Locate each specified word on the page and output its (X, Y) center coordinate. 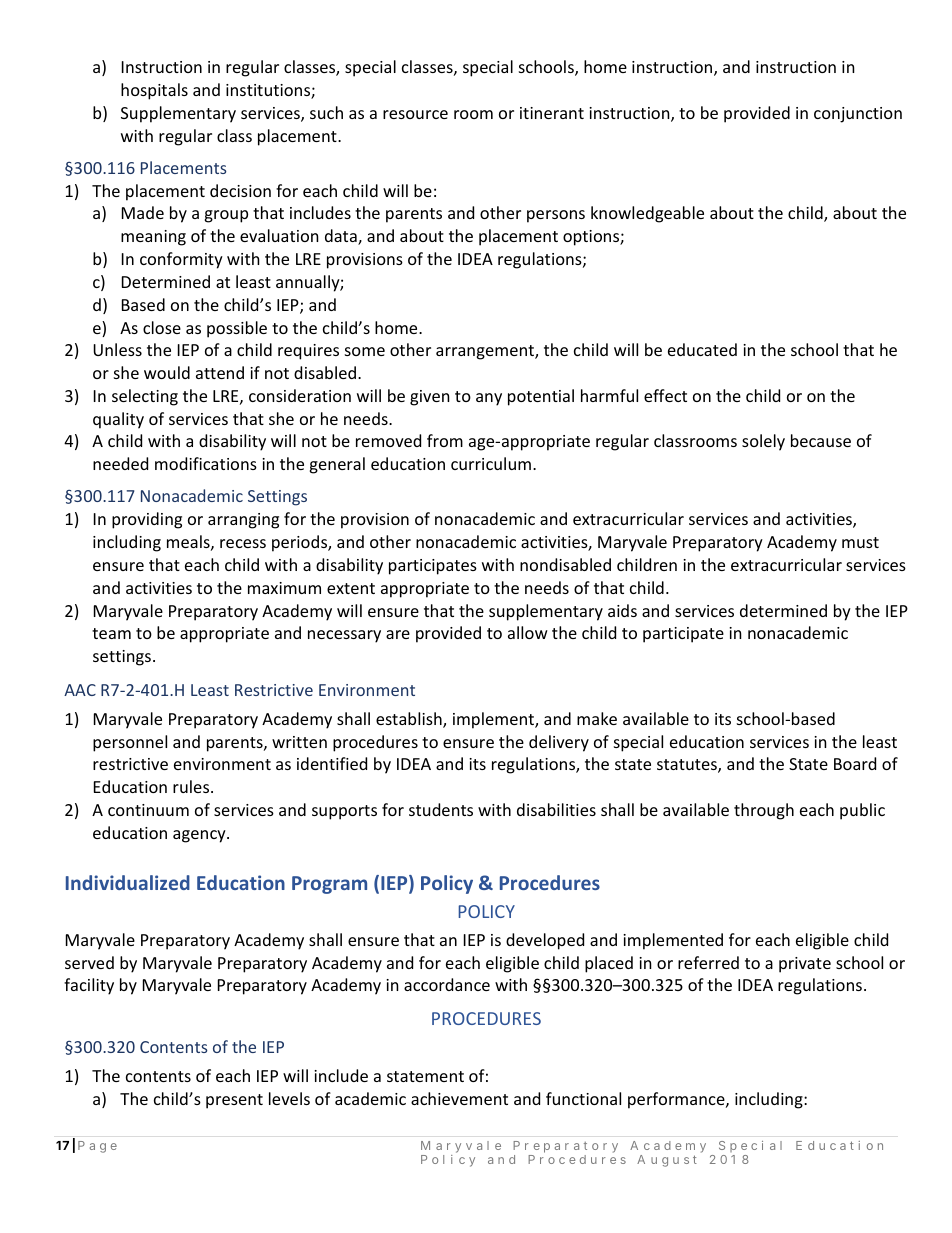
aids (622, 610)
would (167, 372)
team (111, 633)
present (234, 1101)
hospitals (154, 91)
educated (702, 349)
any (489, 399)
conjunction (858, 115)
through (764, 811)
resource (415, 114)
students (441, 809)
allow (528, 632)
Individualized (128, 882)
